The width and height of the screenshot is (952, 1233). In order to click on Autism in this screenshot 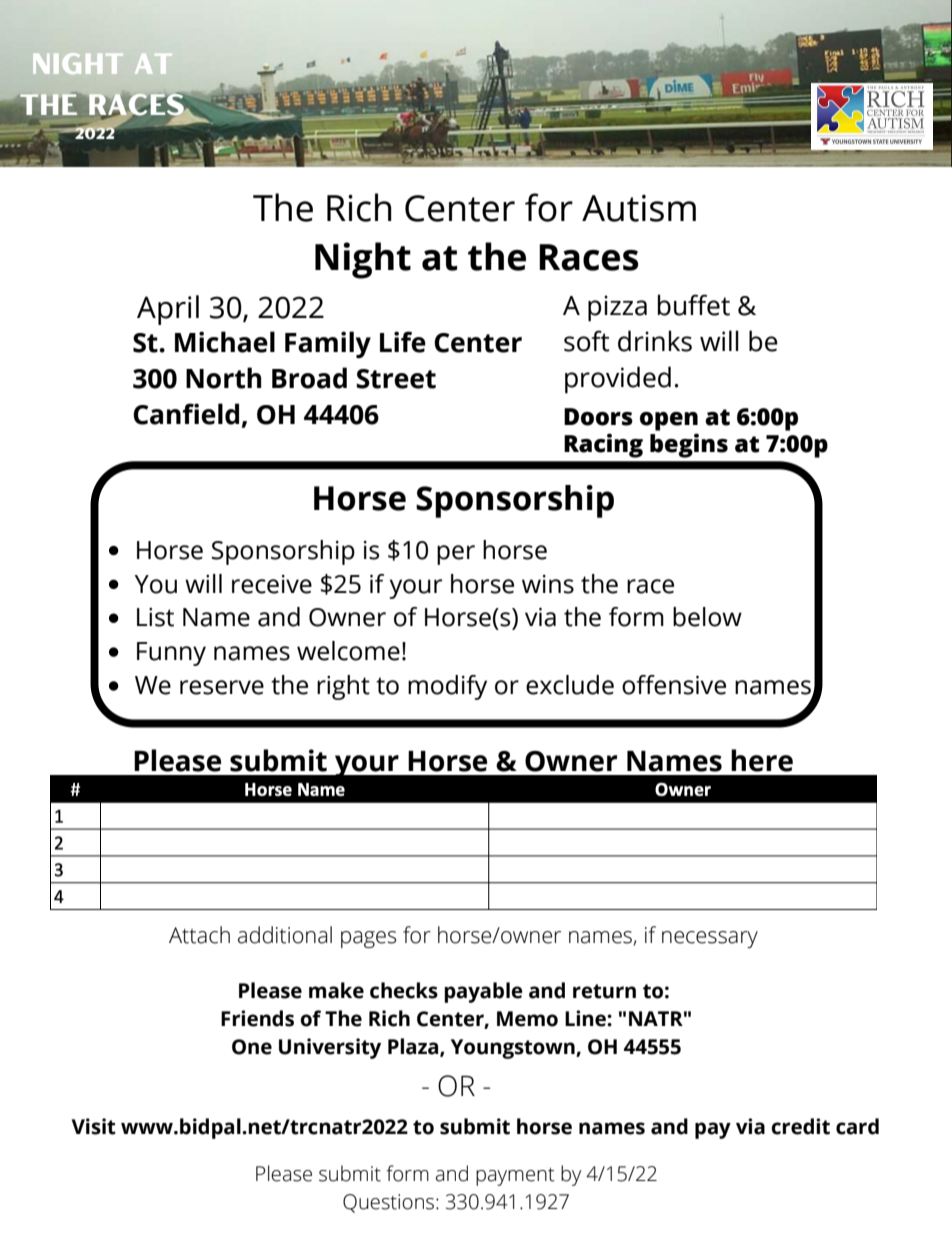, I will do `click(639, 208)`.
